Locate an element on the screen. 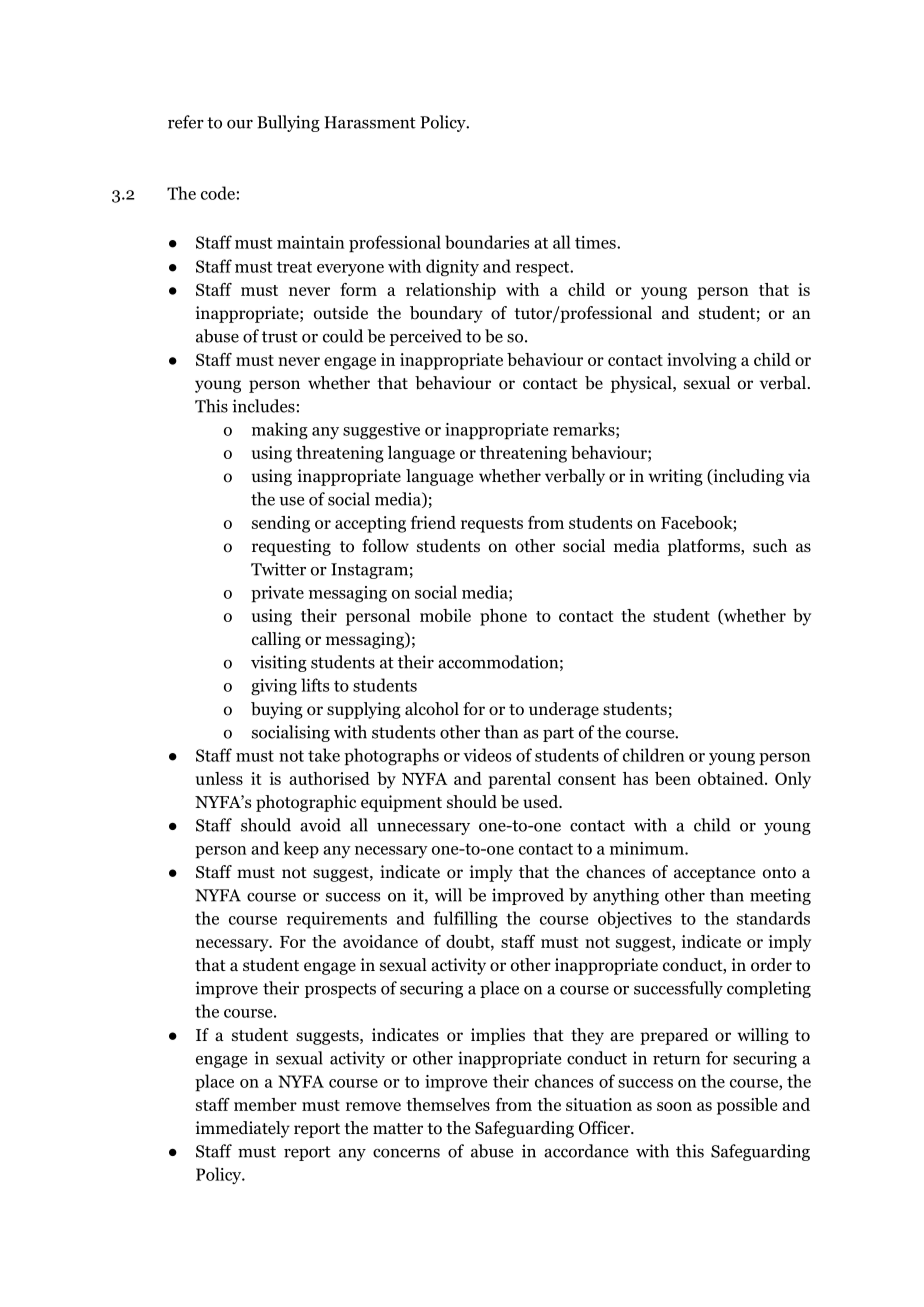  themselves is located at coordinates (448, 1104).
